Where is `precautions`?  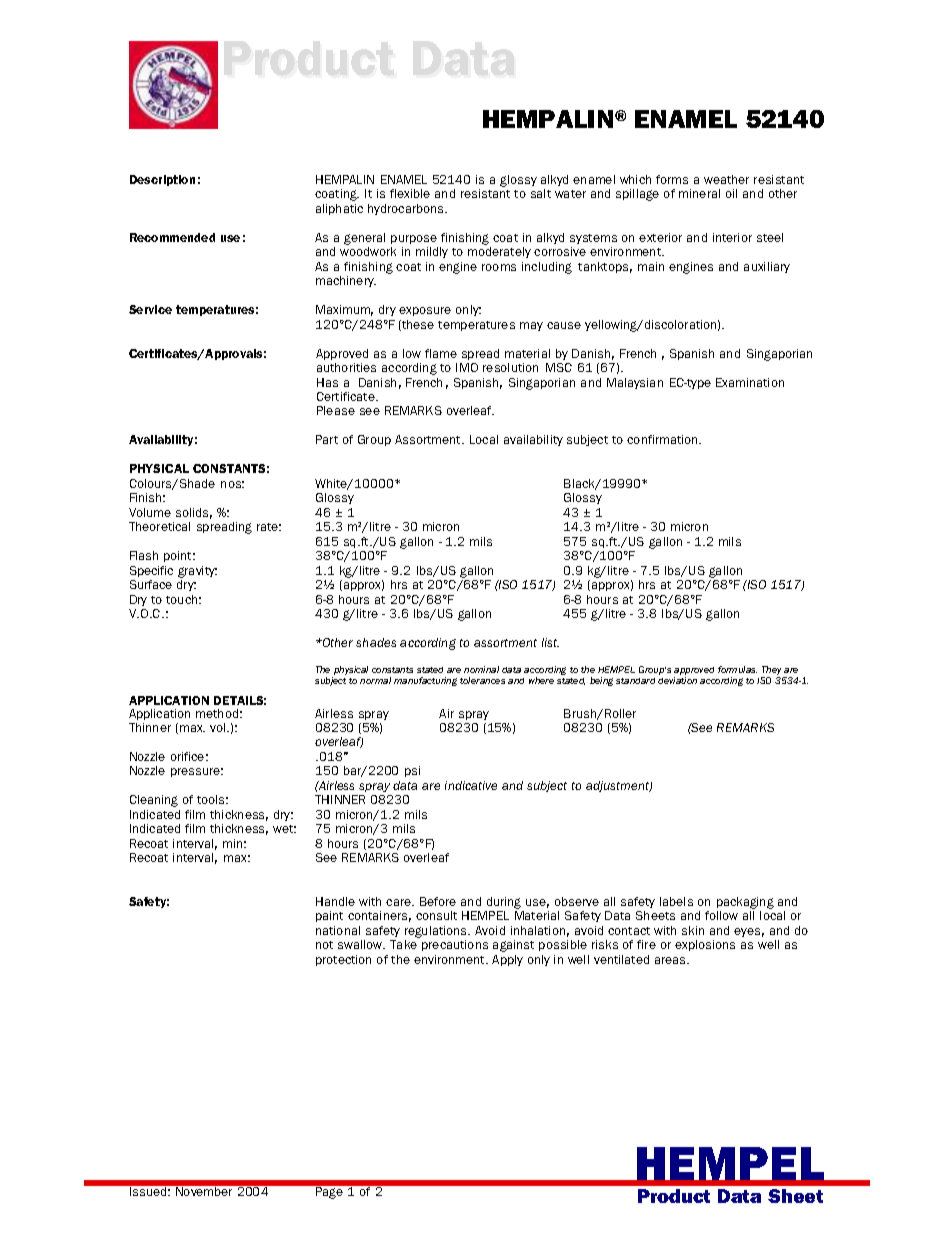 precautions is located at coordinates (455, 945).
